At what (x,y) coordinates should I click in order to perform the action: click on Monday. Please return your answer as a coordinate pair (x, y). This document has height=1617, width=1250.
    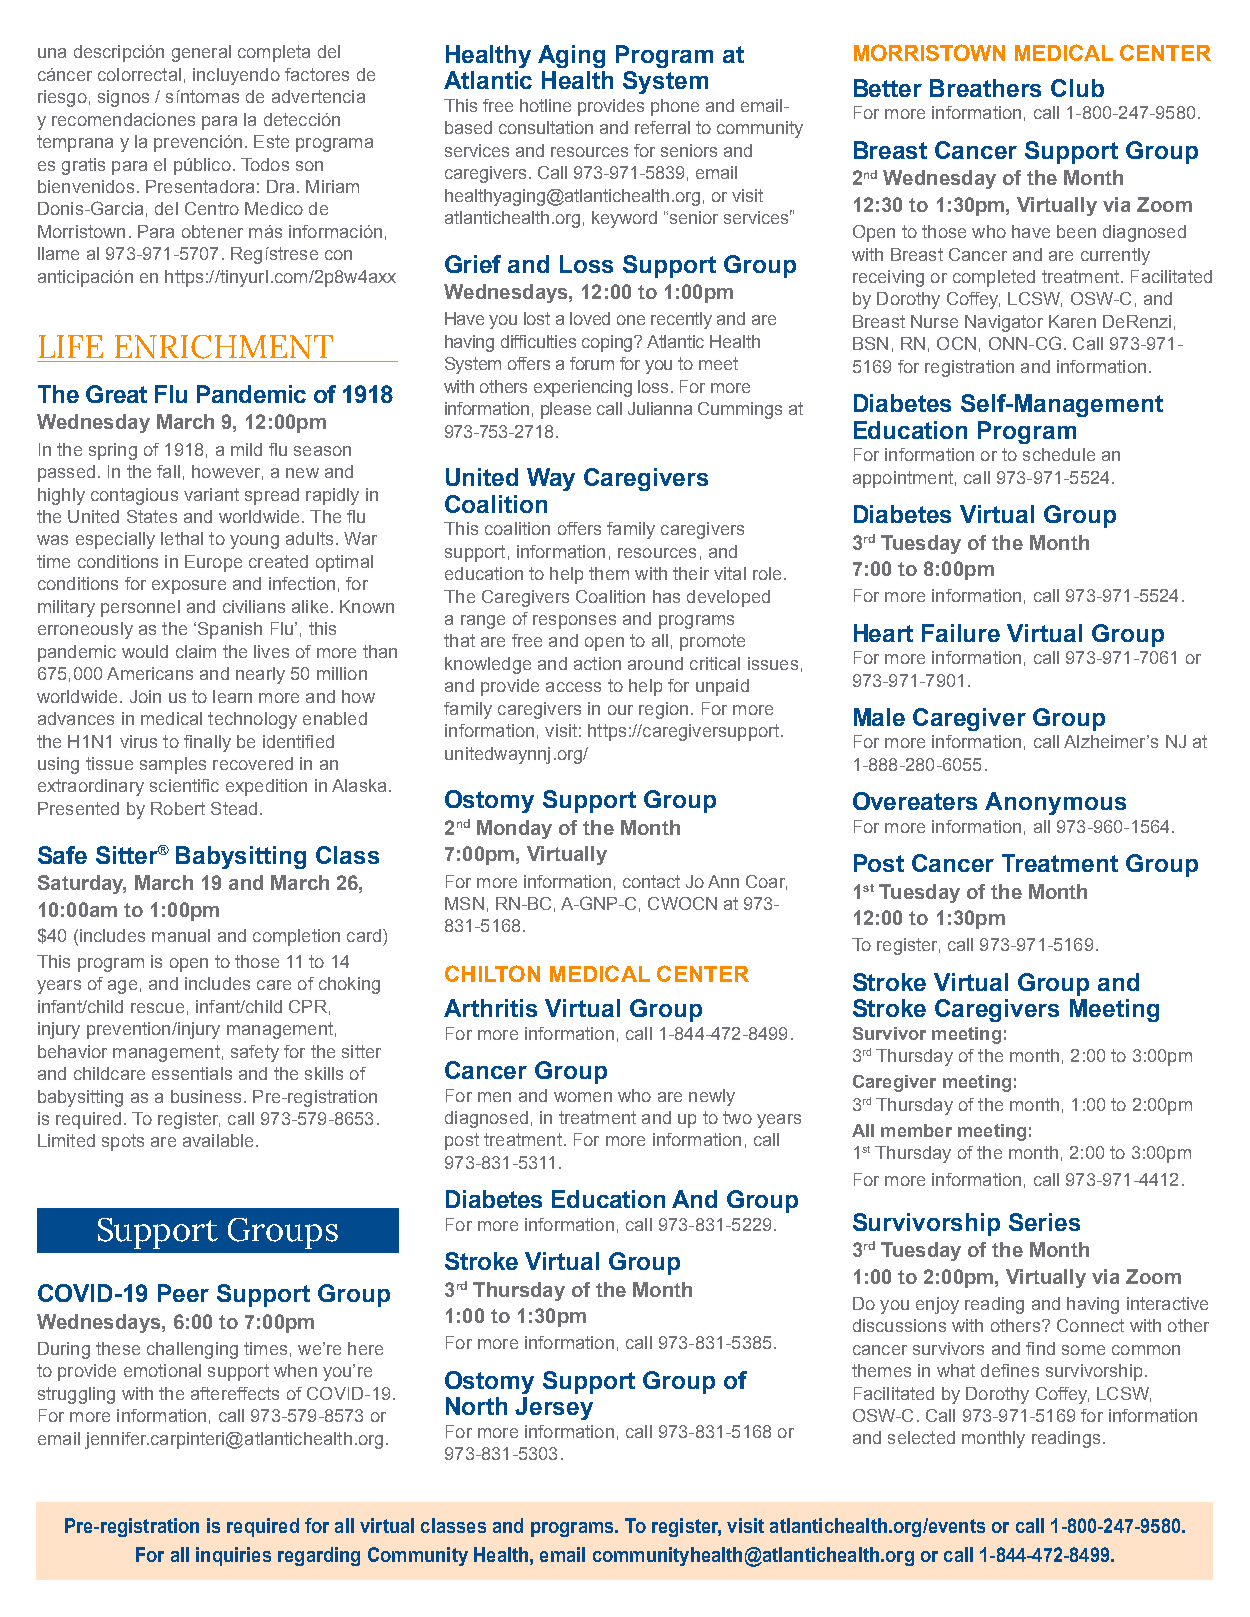
    Looking at the image, I should click on (514, 829).
